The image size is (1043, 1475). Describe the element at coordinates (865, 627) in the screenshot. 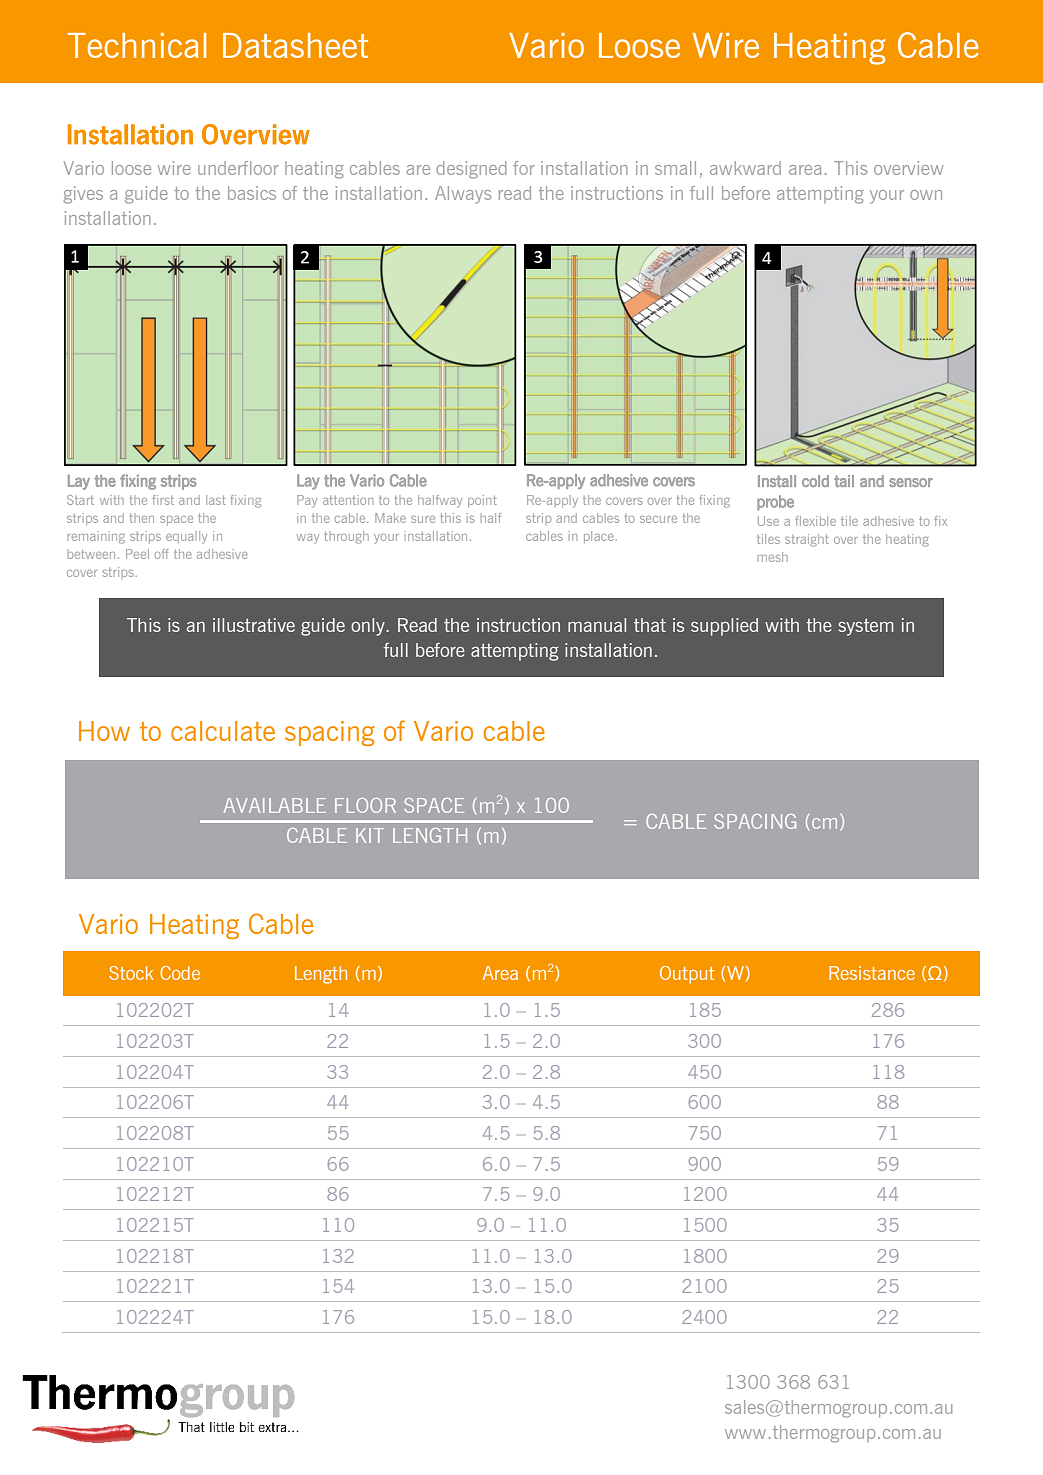

I see `system` at that location.
